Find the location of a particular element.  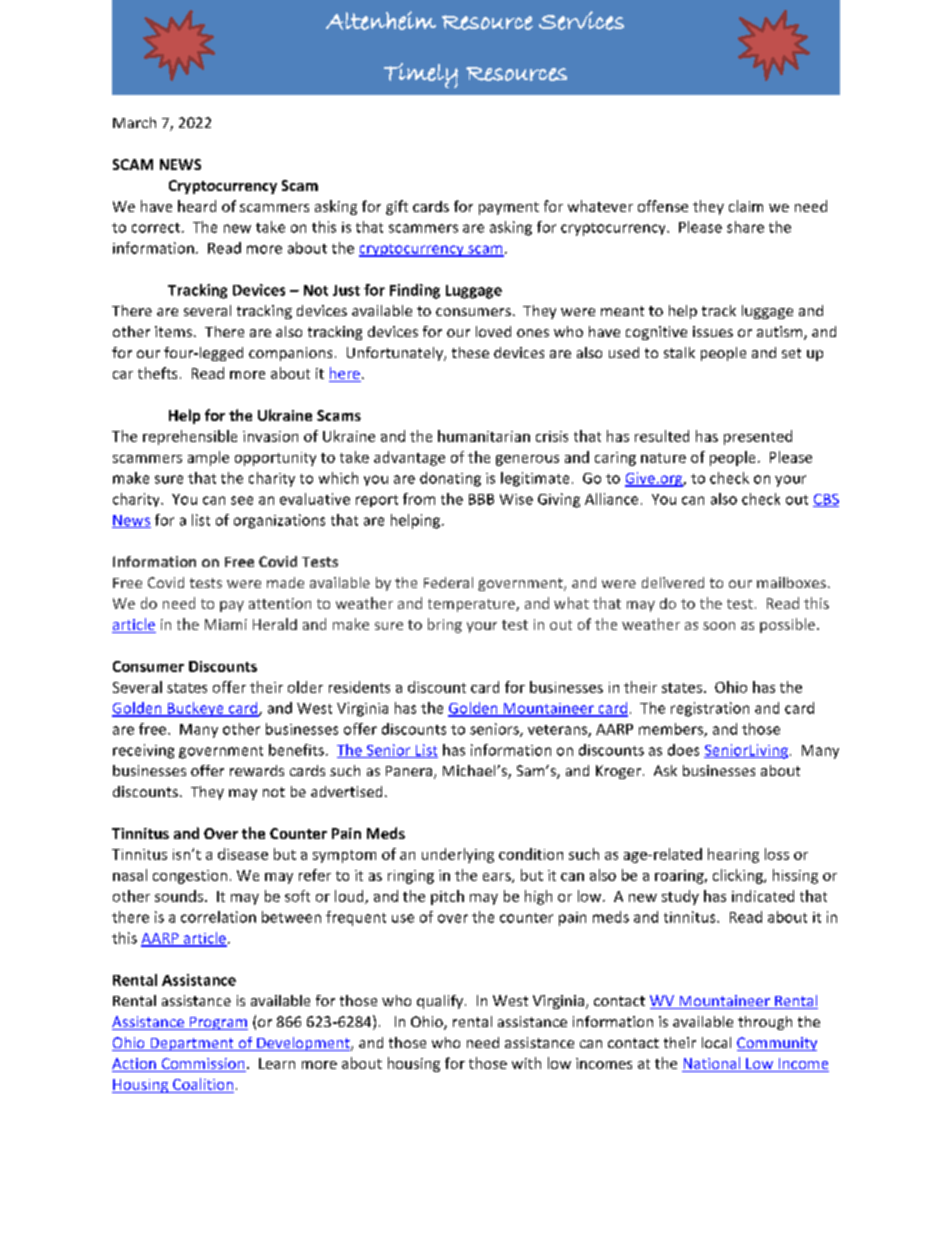

Timely is located at coordinates (421, 75).
